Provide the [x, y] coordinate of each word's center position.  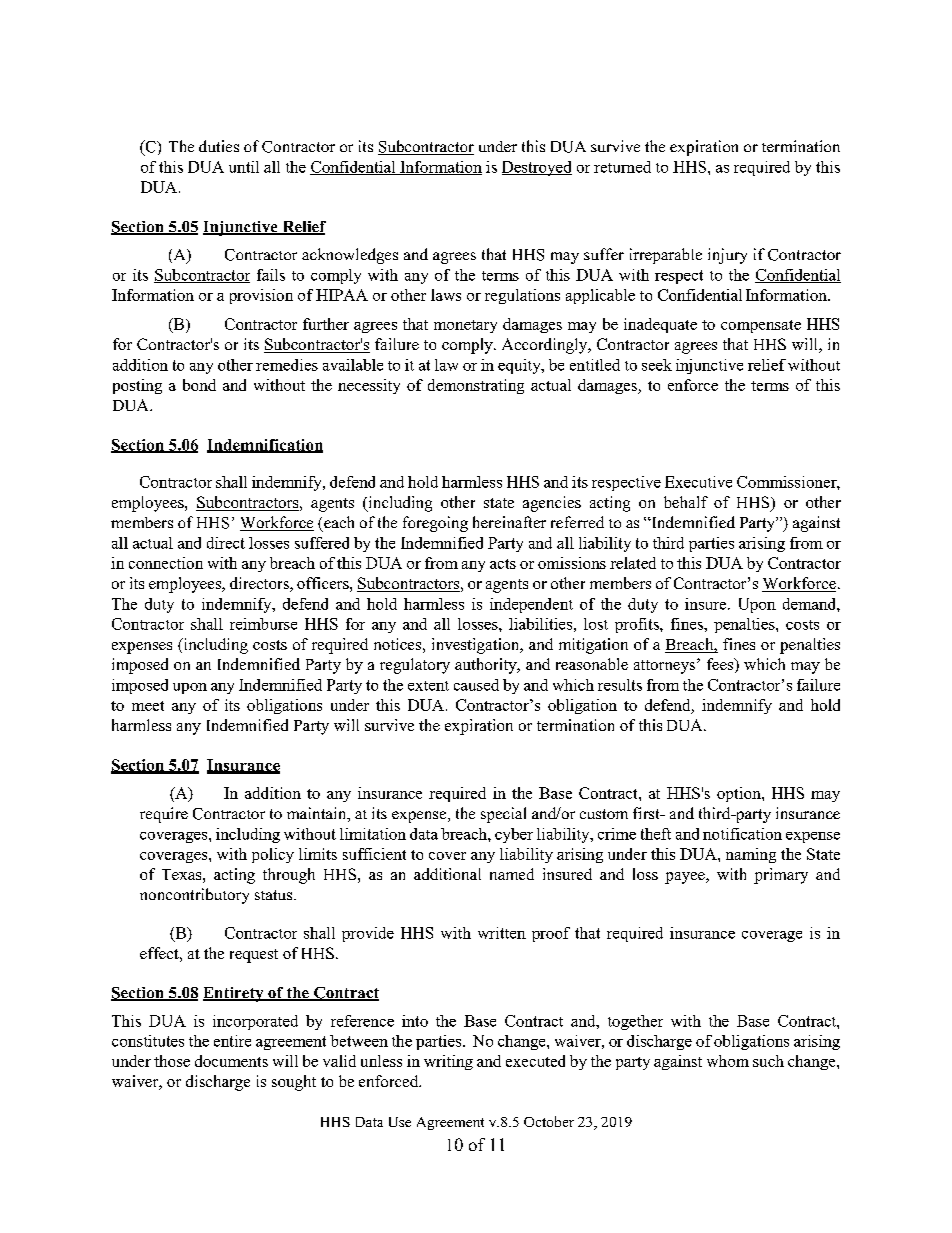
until [244, 167]
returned [622, 167]
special [503, 815]
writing [448, 1062]
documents [231, 1061]
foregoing [435, 524]
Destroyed [537, 168]
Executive [698, 482]
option [740, 794]
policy [273, 855]
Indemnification [265, 446]
